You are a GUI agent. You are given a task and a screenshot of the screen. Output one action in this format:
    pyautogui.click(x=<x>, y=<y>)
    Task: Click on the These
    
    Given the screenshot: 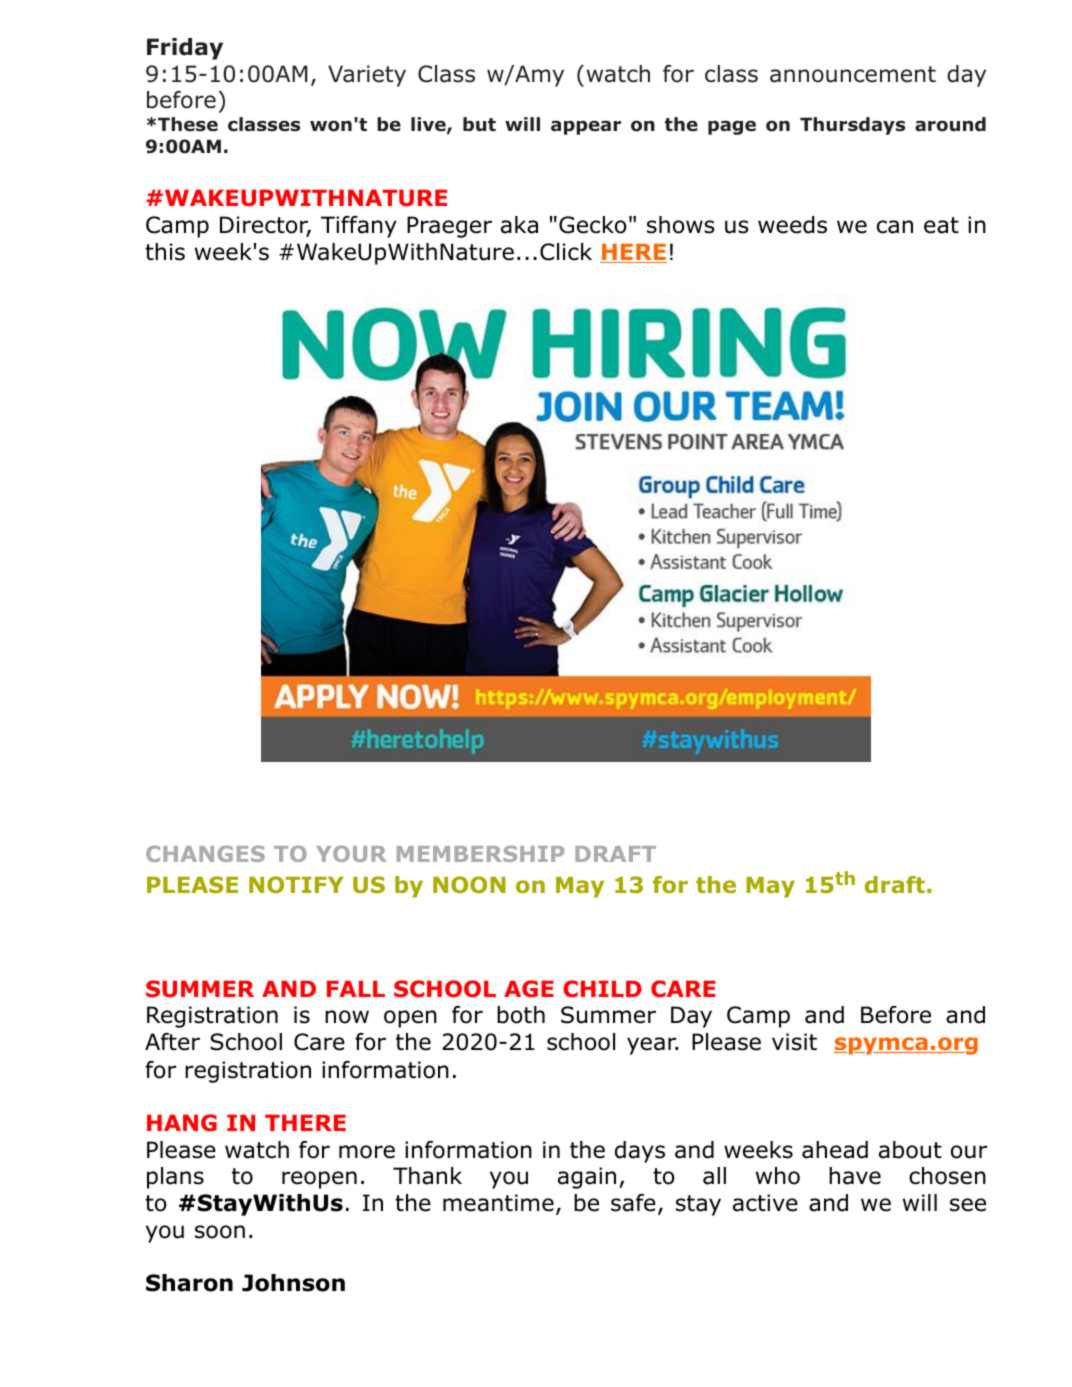 What is the action you would take?
    pyautogui.click(x=188, y=124)
